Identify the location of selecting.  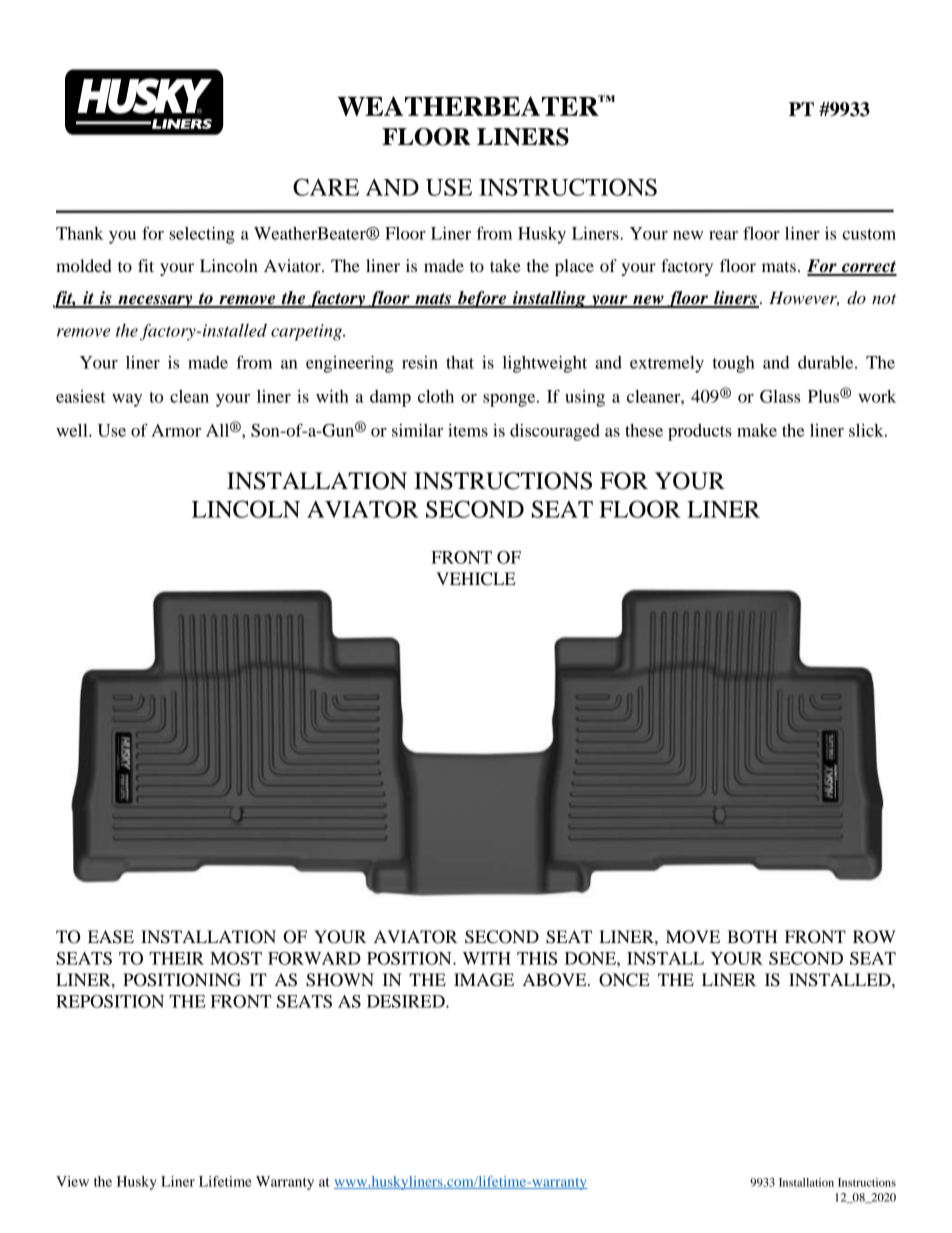
(202, 235).
